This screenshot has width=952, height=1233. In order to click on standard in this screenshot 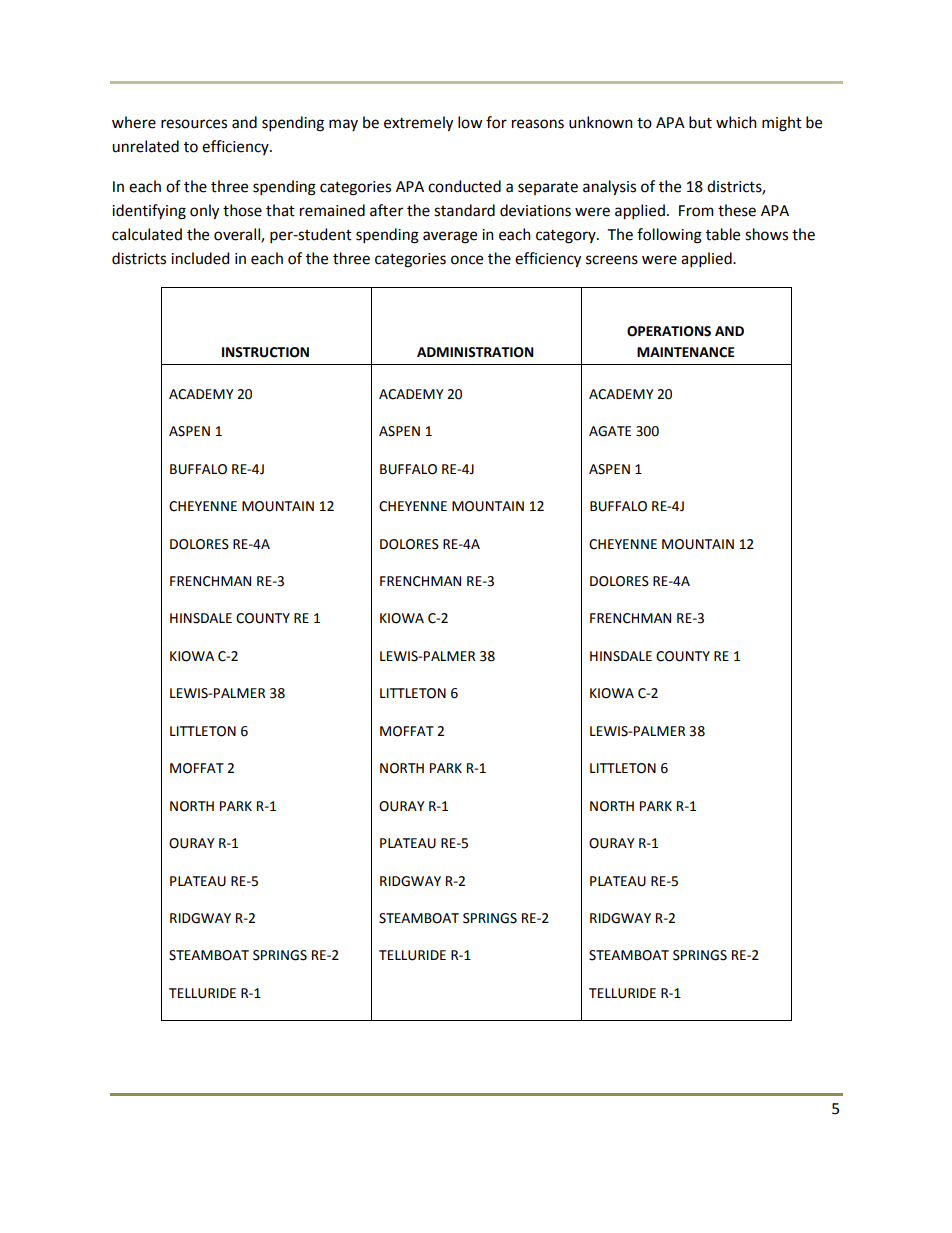, I will do `click(464, 210)`.
